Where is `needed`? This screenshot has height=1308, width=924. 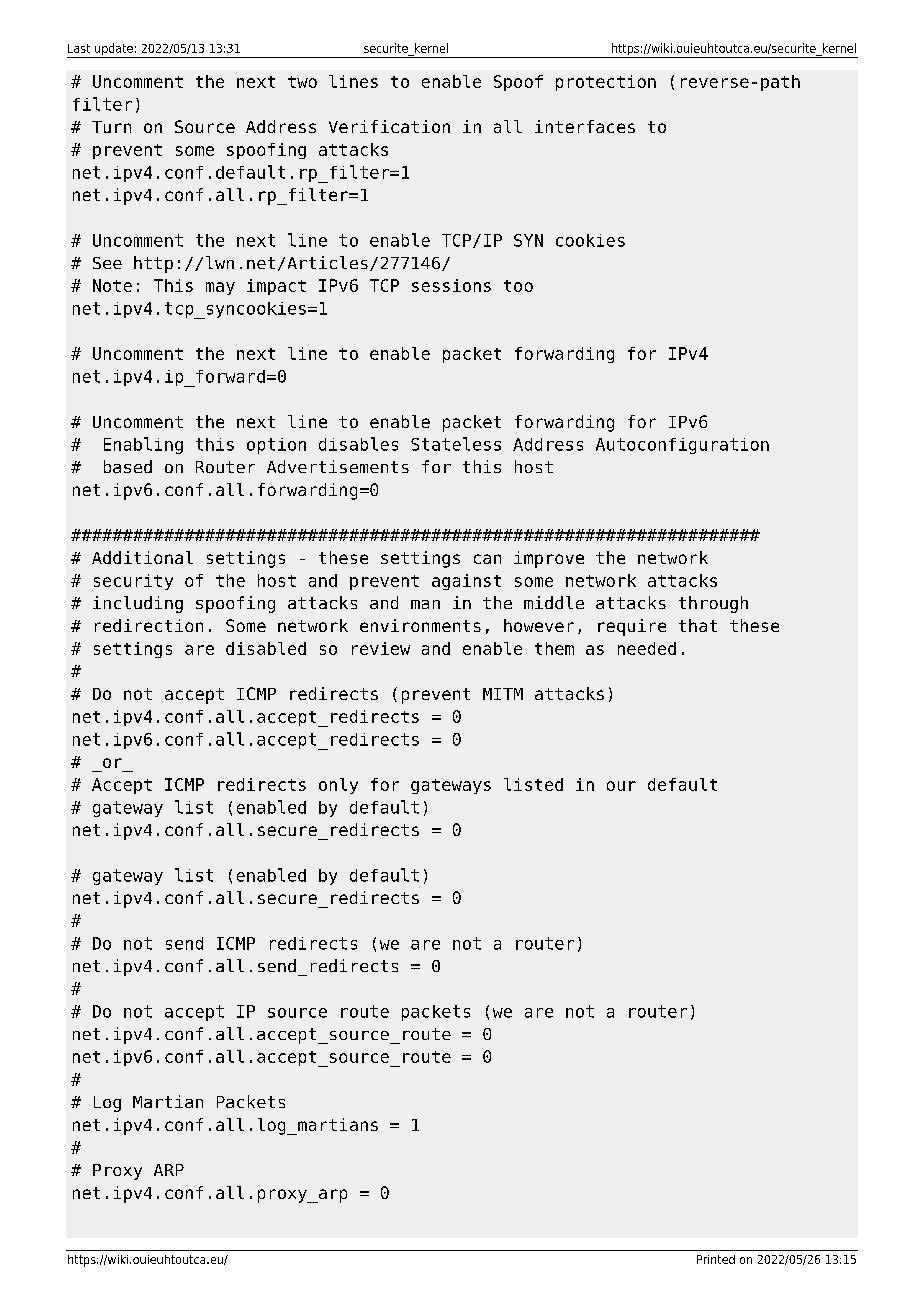 needed is located at coordinates (647, 648).
